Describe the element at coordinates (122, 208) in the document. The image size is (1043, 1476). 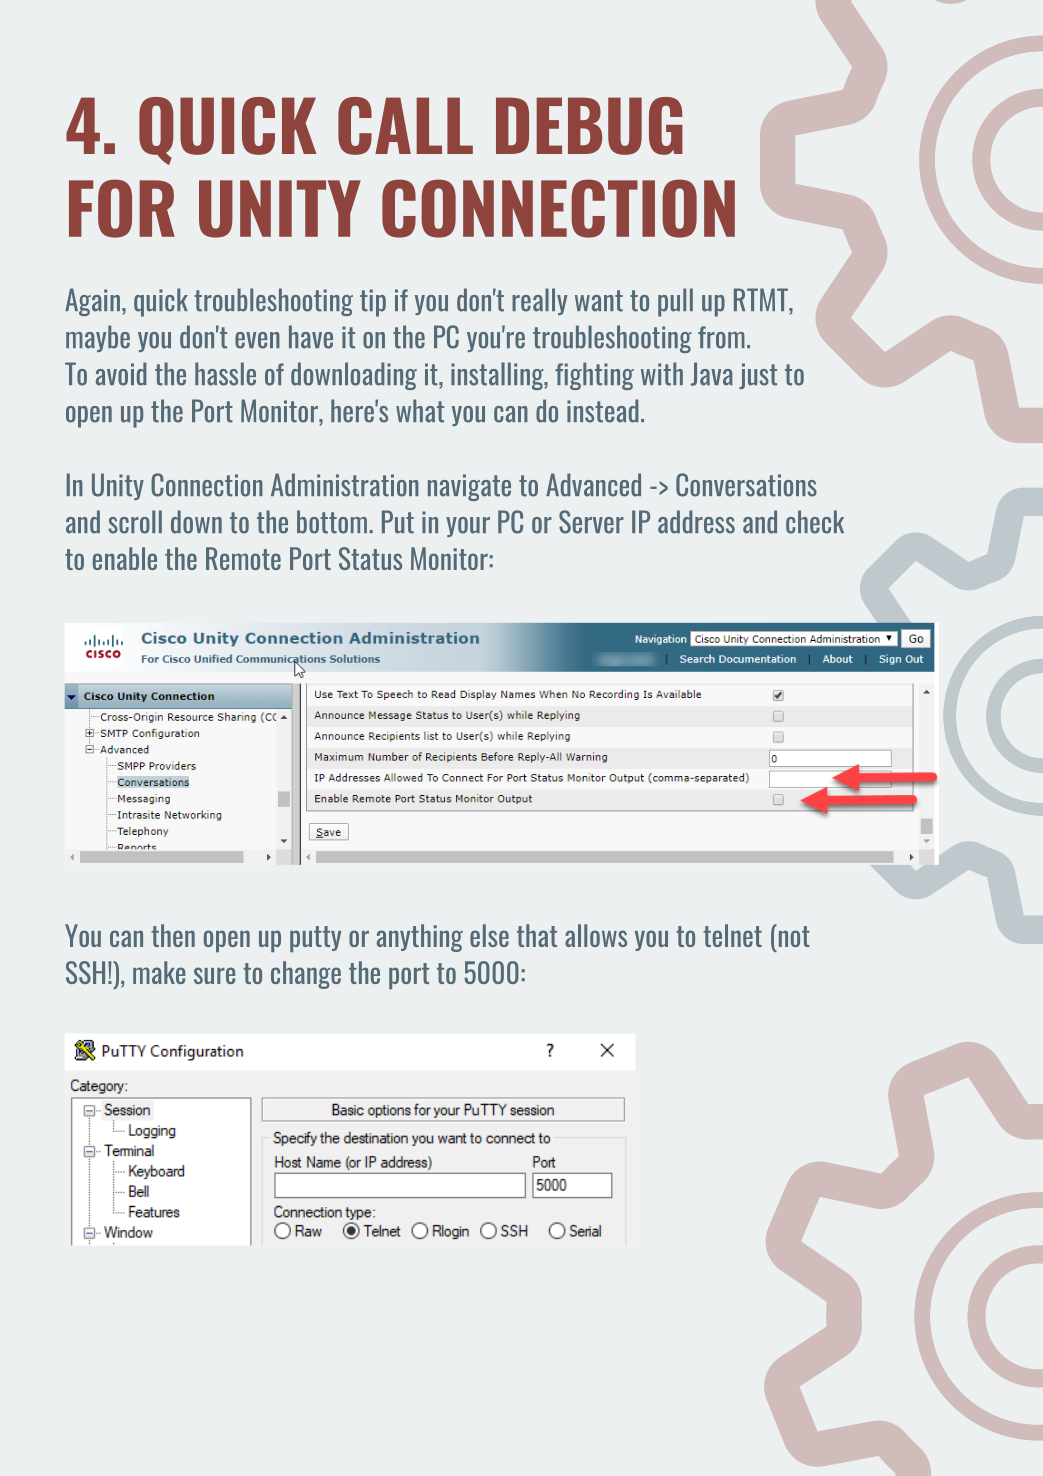
I see `FOR` at that location.
